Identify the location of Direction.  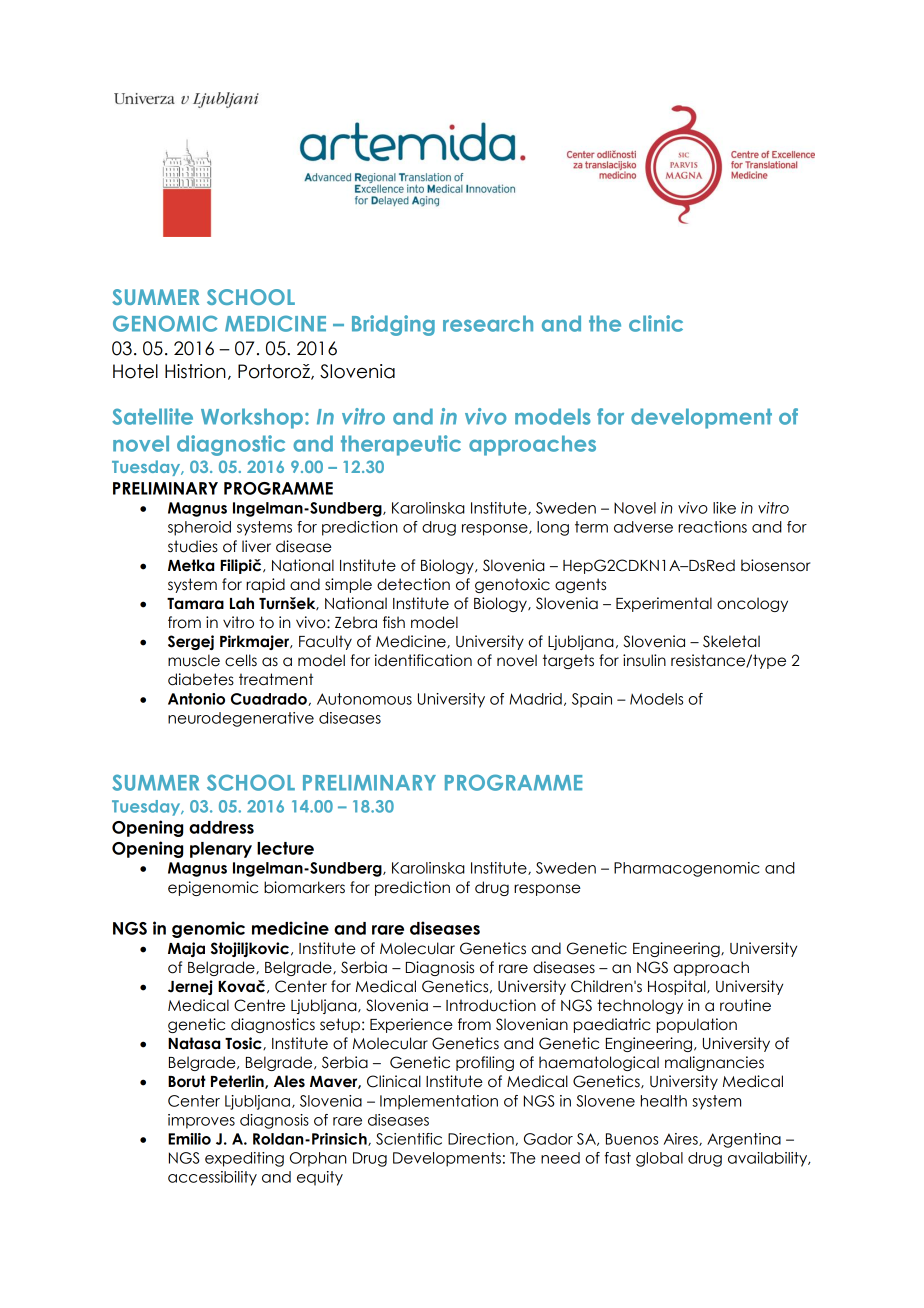
(482, 1139).
